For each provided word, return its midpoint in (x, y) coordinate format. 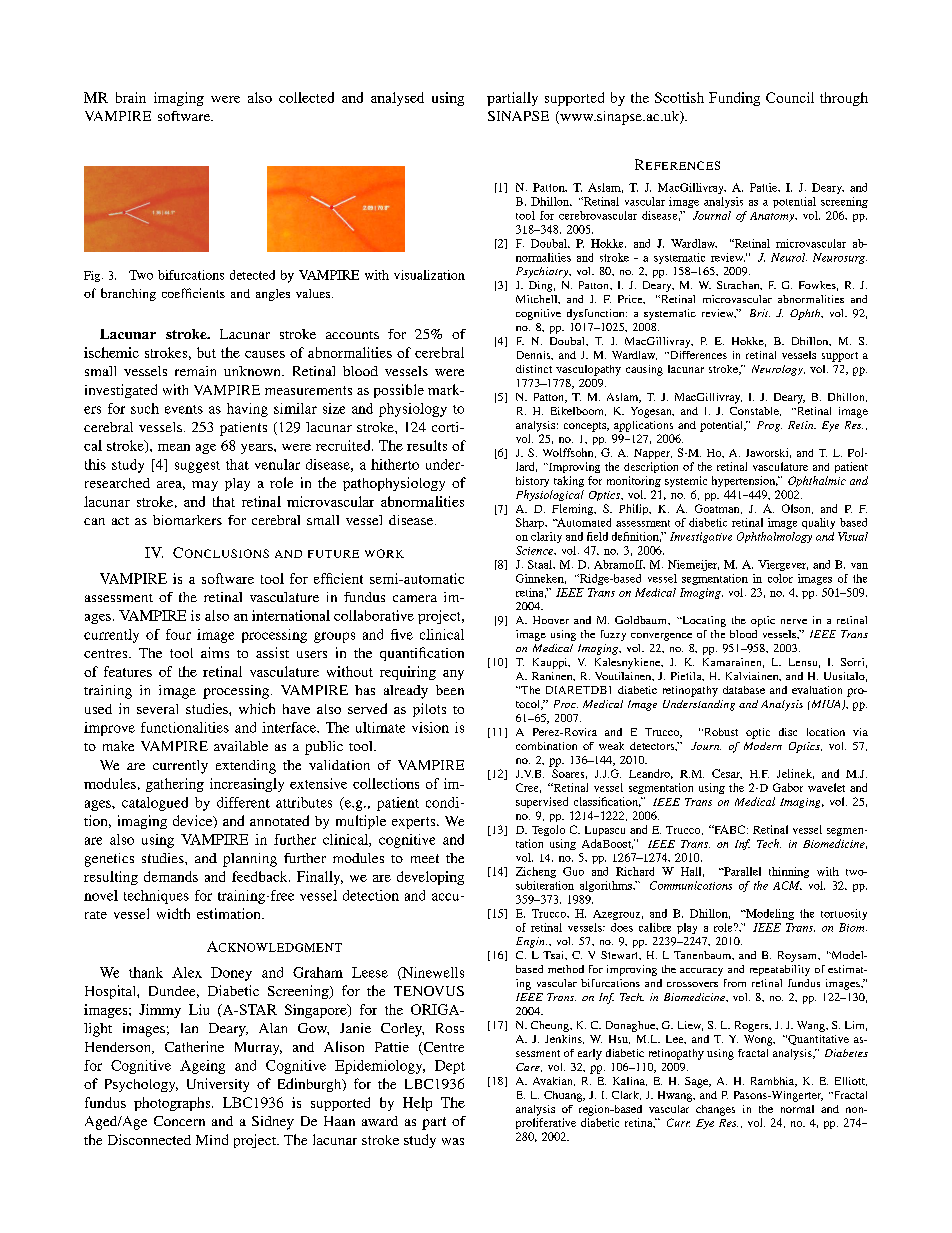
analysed (397, 99)
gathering (175, 785)
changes (715, 1110)
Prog (769, 426)
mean (174, 447)
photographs (173, 1104)
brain (131, 97)
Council (790, 97)
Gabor (788, 787)
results (427, 445)
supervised (542, 802)
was (453, 1141)
